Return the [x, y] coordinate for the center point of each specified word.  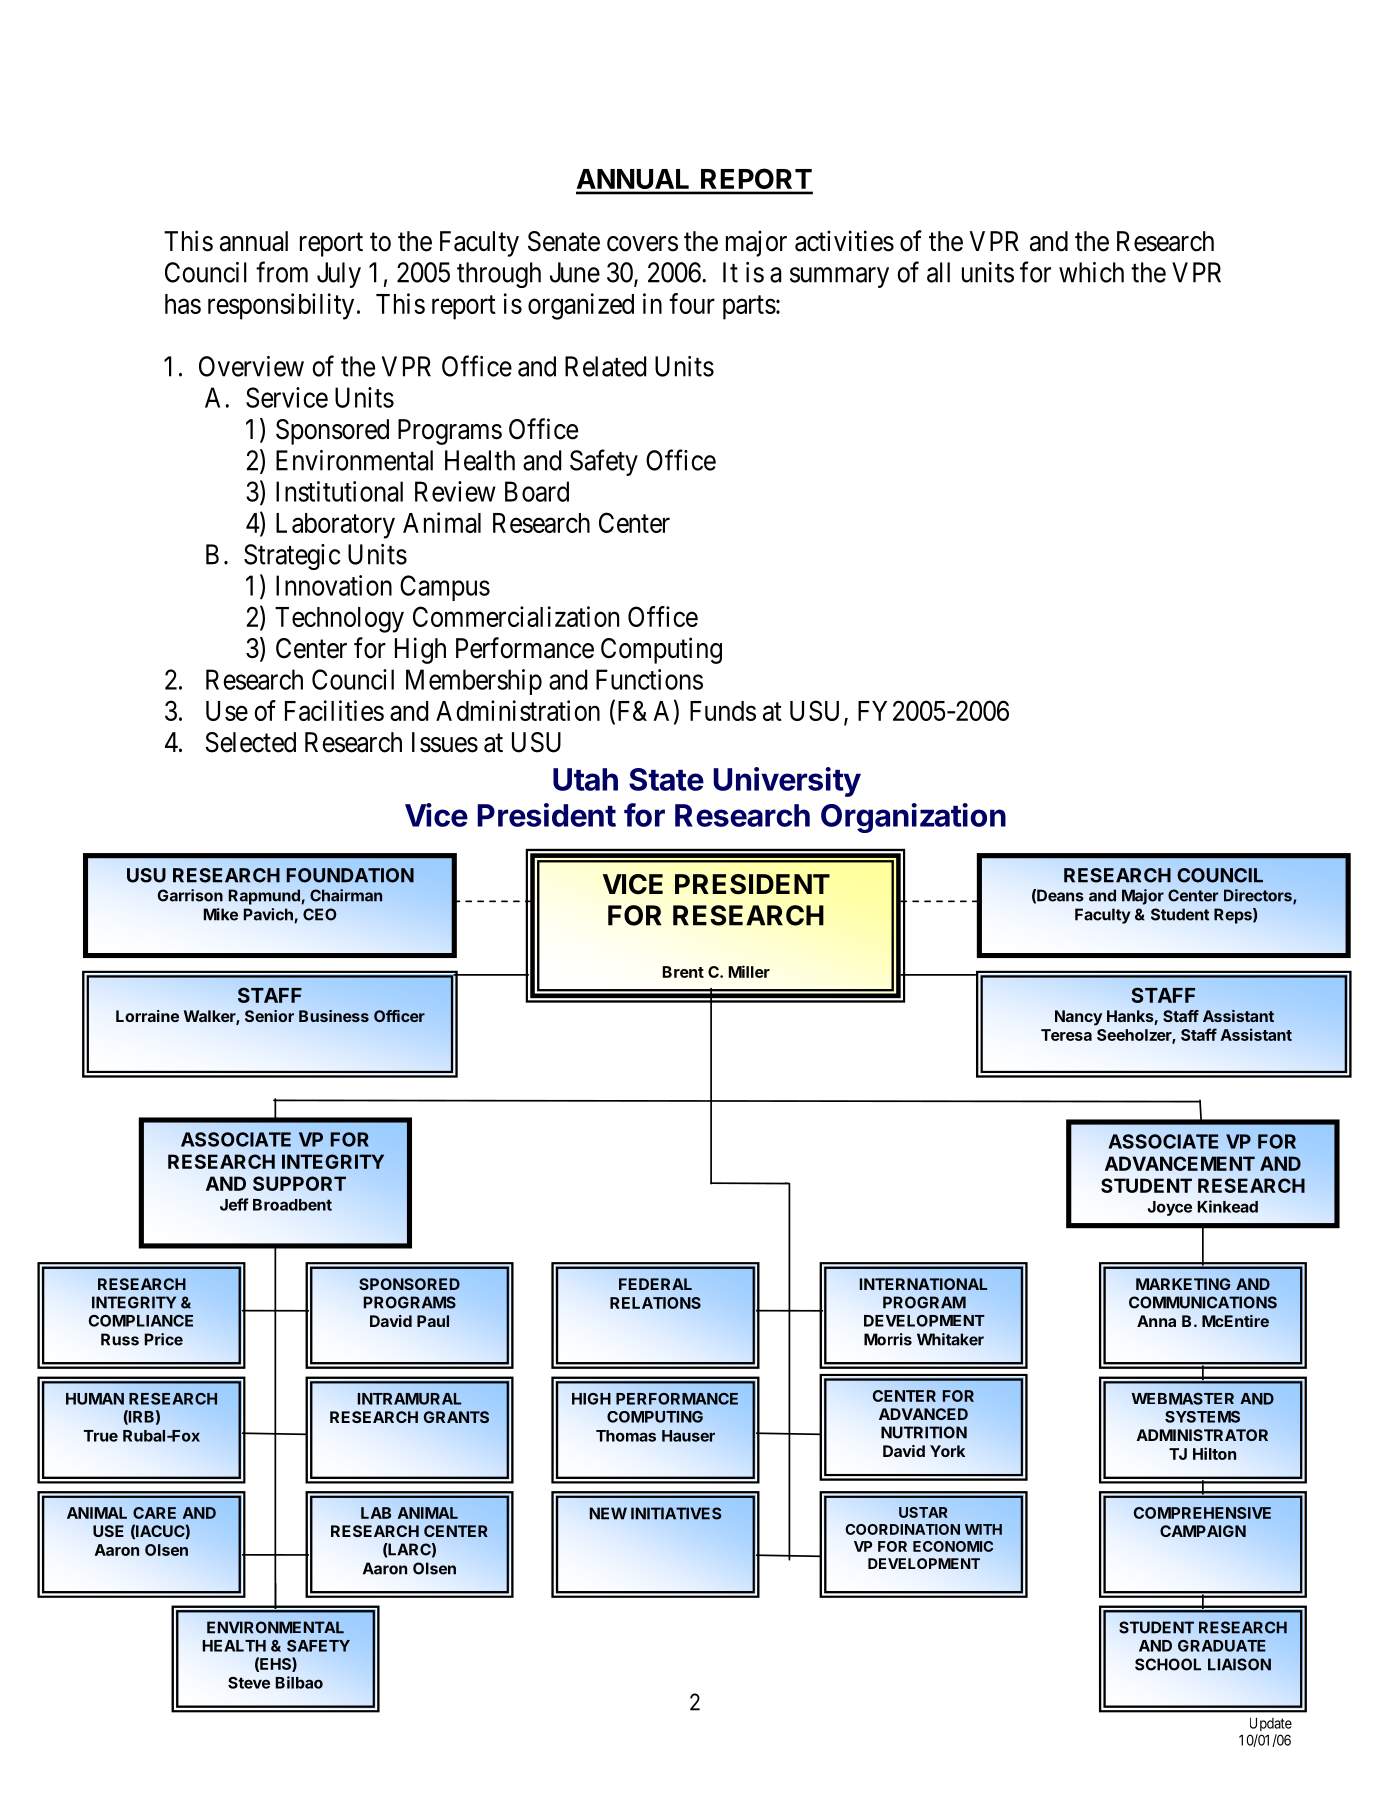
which [1091, 272]
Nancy [1078, 1018]
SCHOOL [1168, 1664]
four [692, 303]
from [282, 272]
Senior [269, 1016]
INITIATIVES [676, 1513]
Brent [683, 972]
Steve [249, 1683]
